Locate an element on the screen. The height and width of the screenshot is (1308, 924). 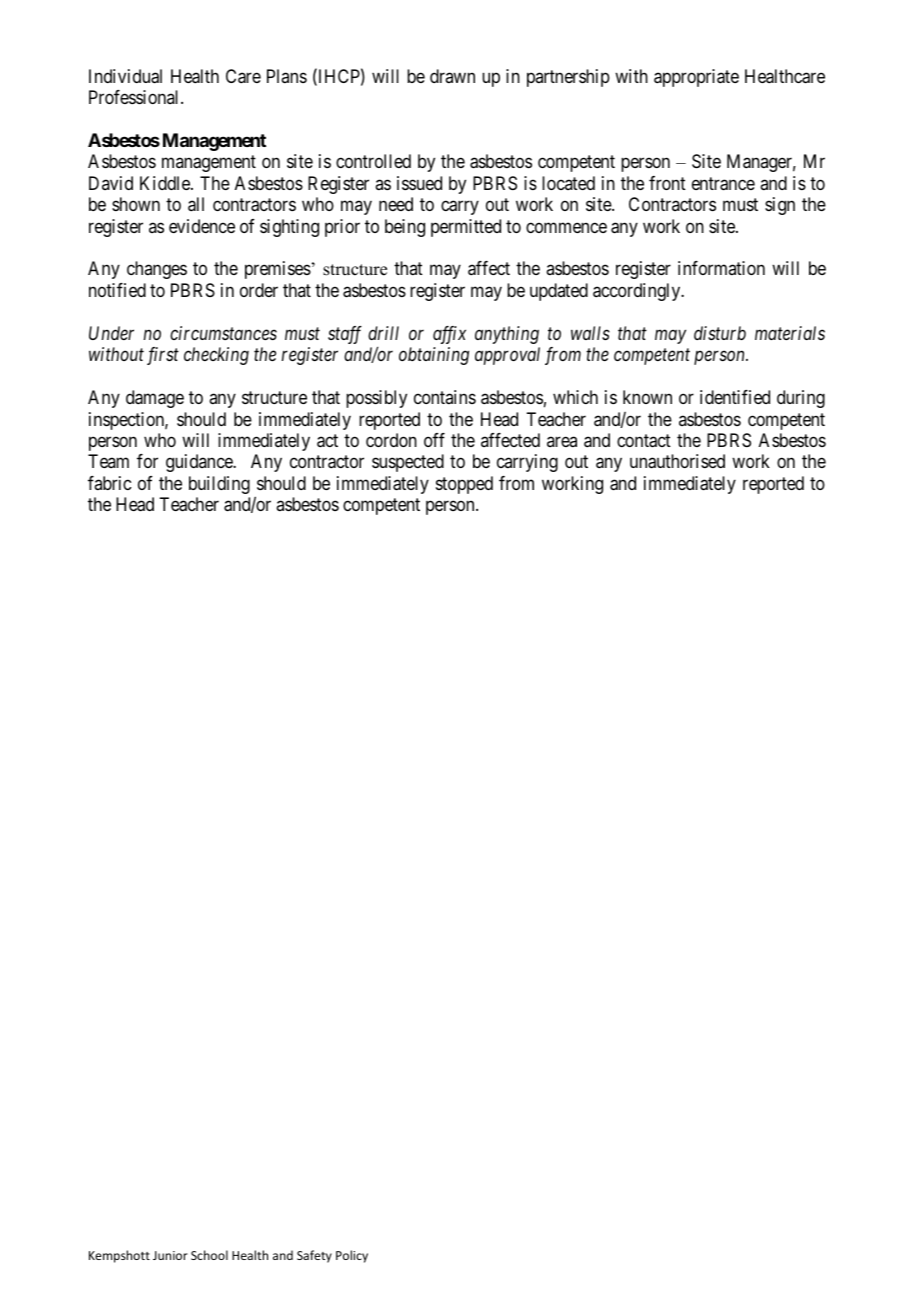
School is located at coordinates (209, 1255).
